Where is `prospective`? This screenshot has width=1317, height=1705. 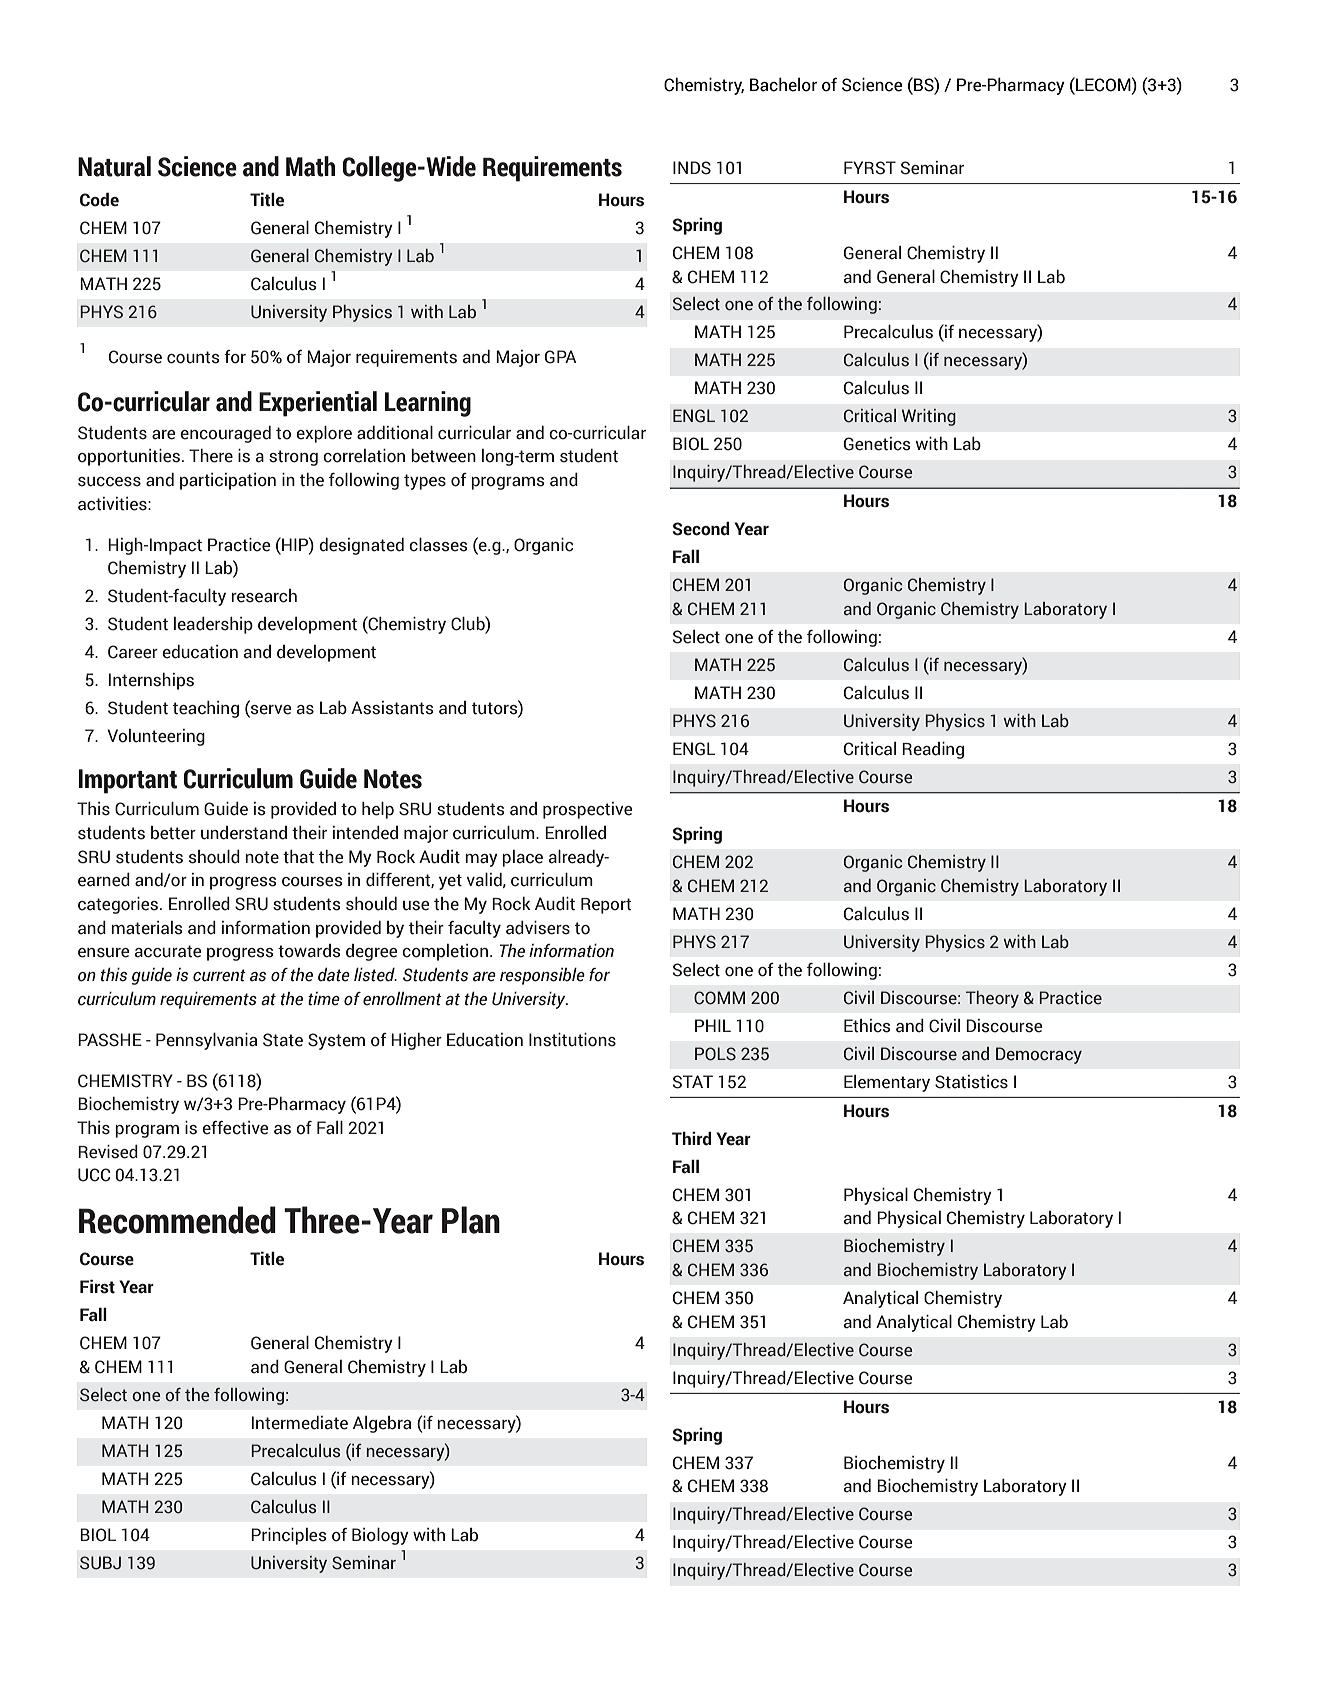
prospective is located at coordinates (588, 810).
